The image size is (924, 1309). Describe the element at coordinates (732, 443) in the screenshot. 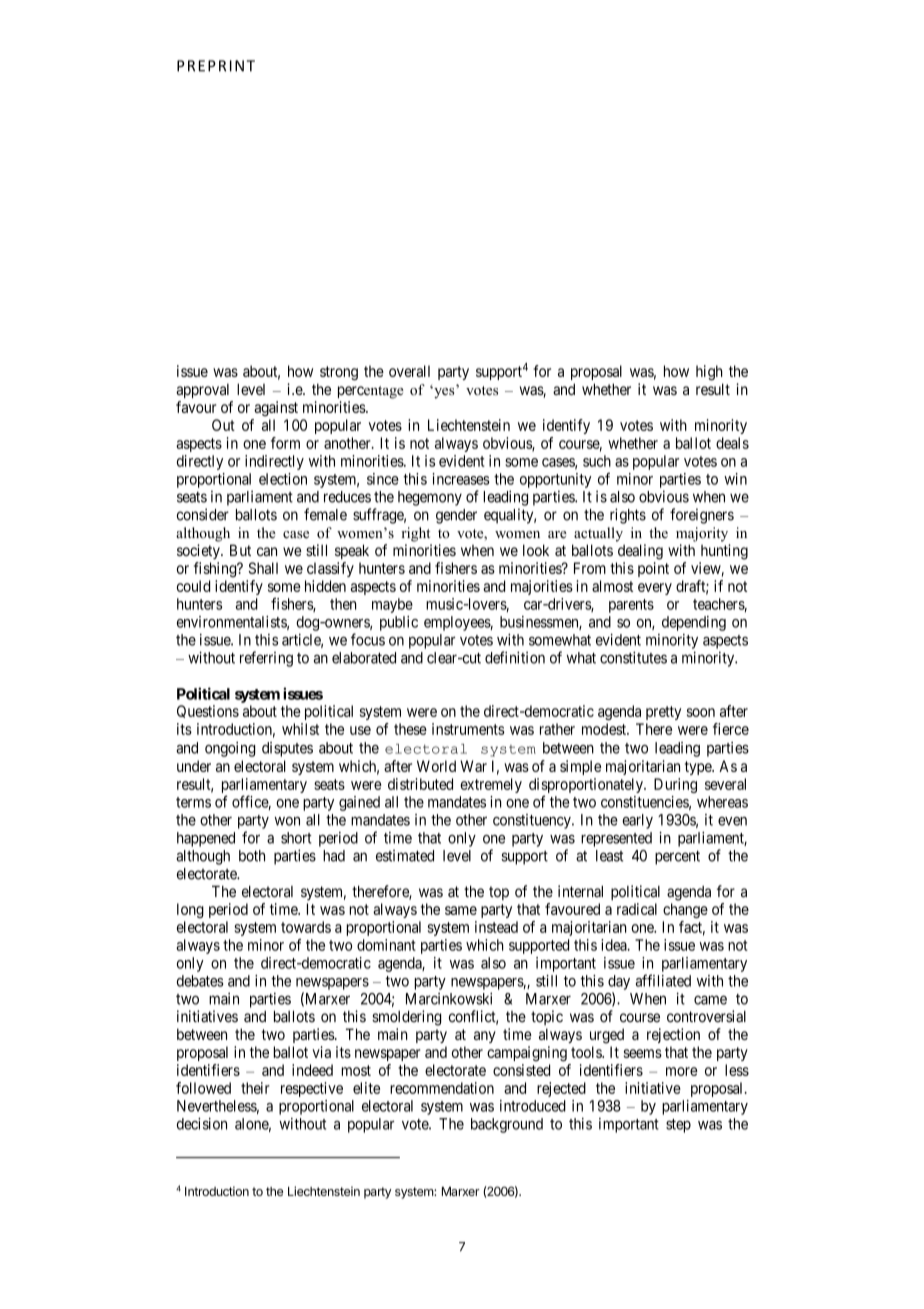

I see `deals` at that location.
